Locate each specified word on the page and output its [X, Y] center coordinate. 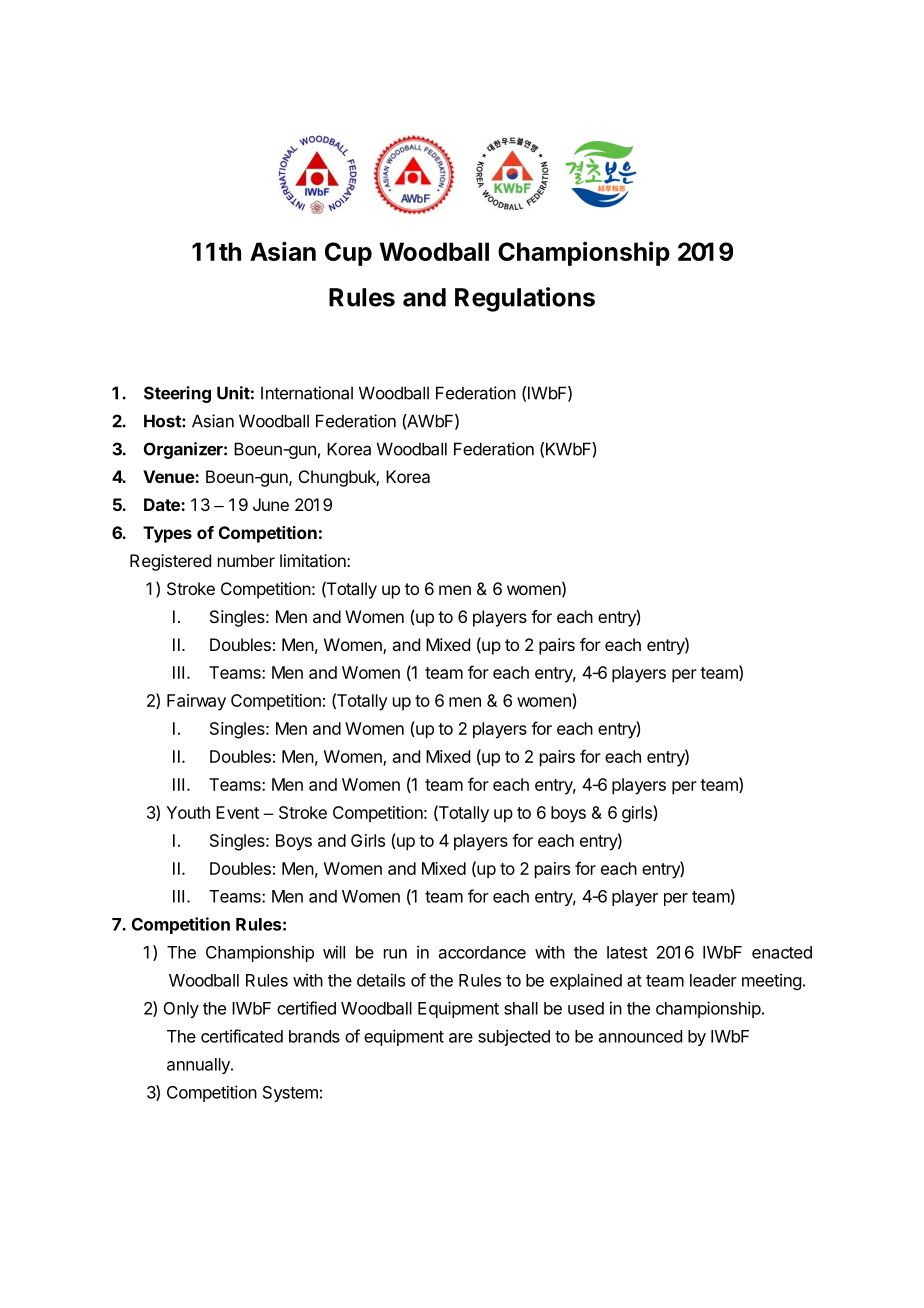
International [307, 393]
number [246, 560]
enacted [782, 952]
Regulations [525, 299]
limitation [314, 560]
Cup [348, 254]
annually [199, 1066]
